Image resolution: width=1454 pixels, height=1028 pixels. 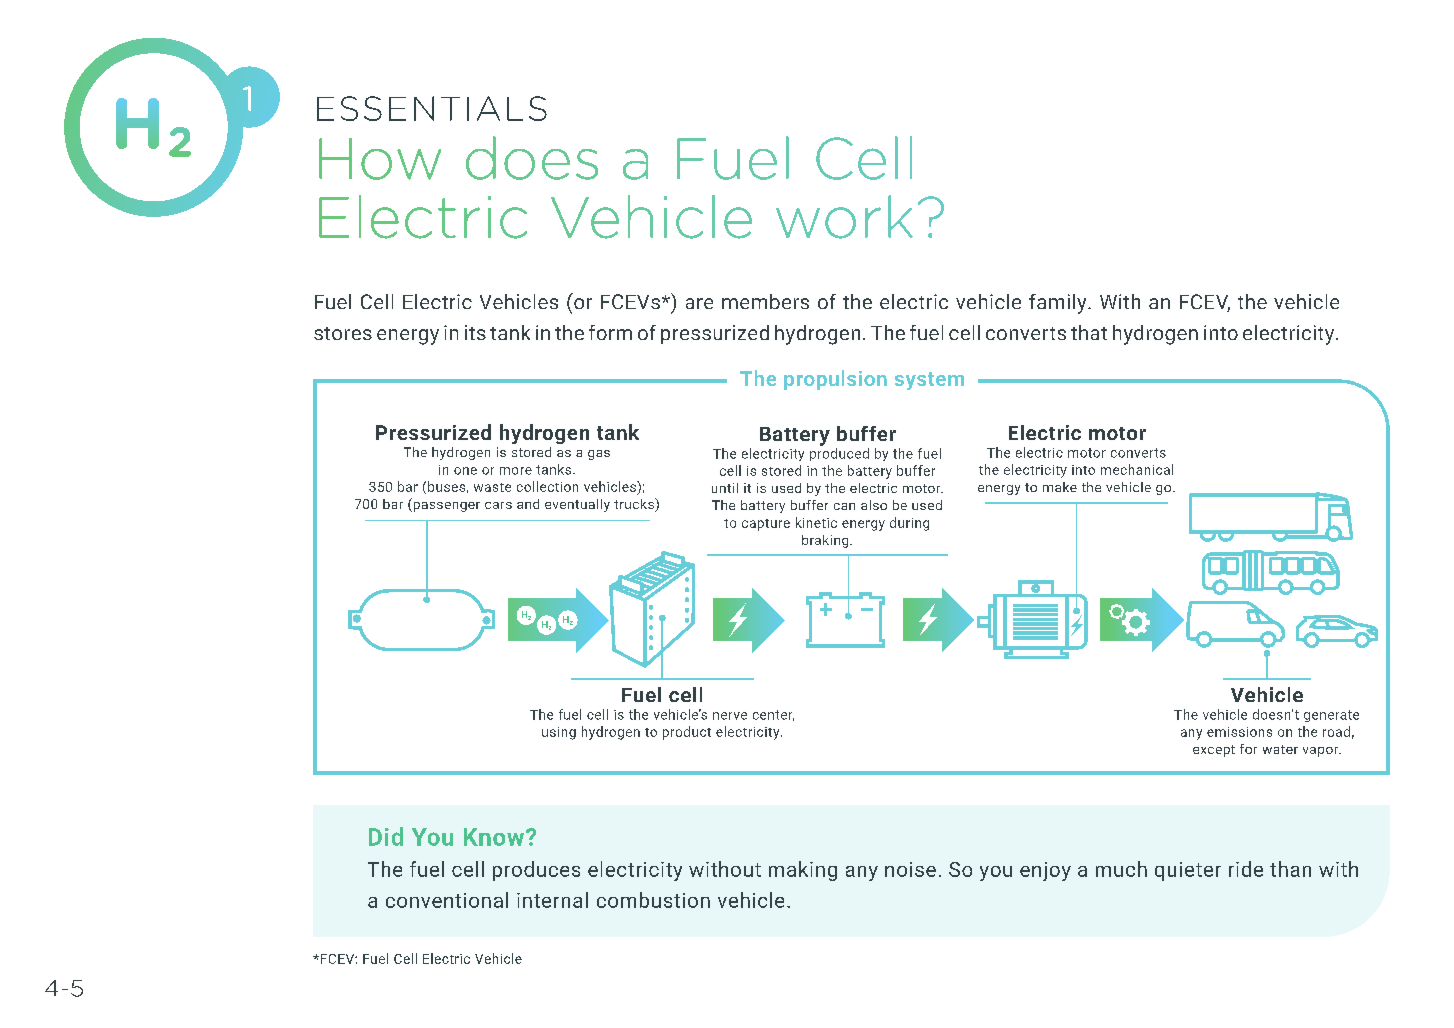 I want to click on ESSENTIALS, so click(x=432, y=108).
